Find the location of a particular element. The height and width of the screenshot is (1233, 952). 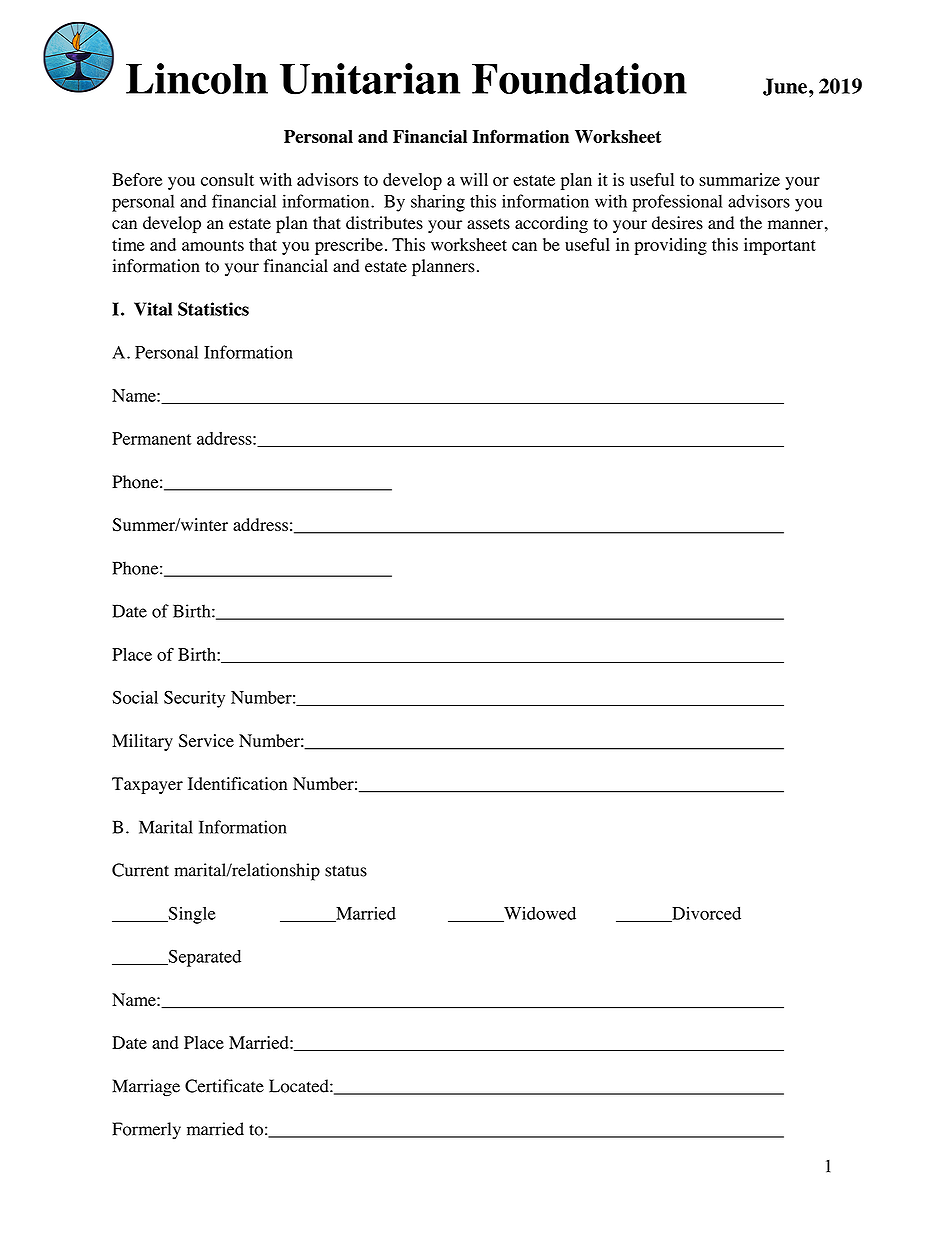

will is located at coordinates (474, 179).
